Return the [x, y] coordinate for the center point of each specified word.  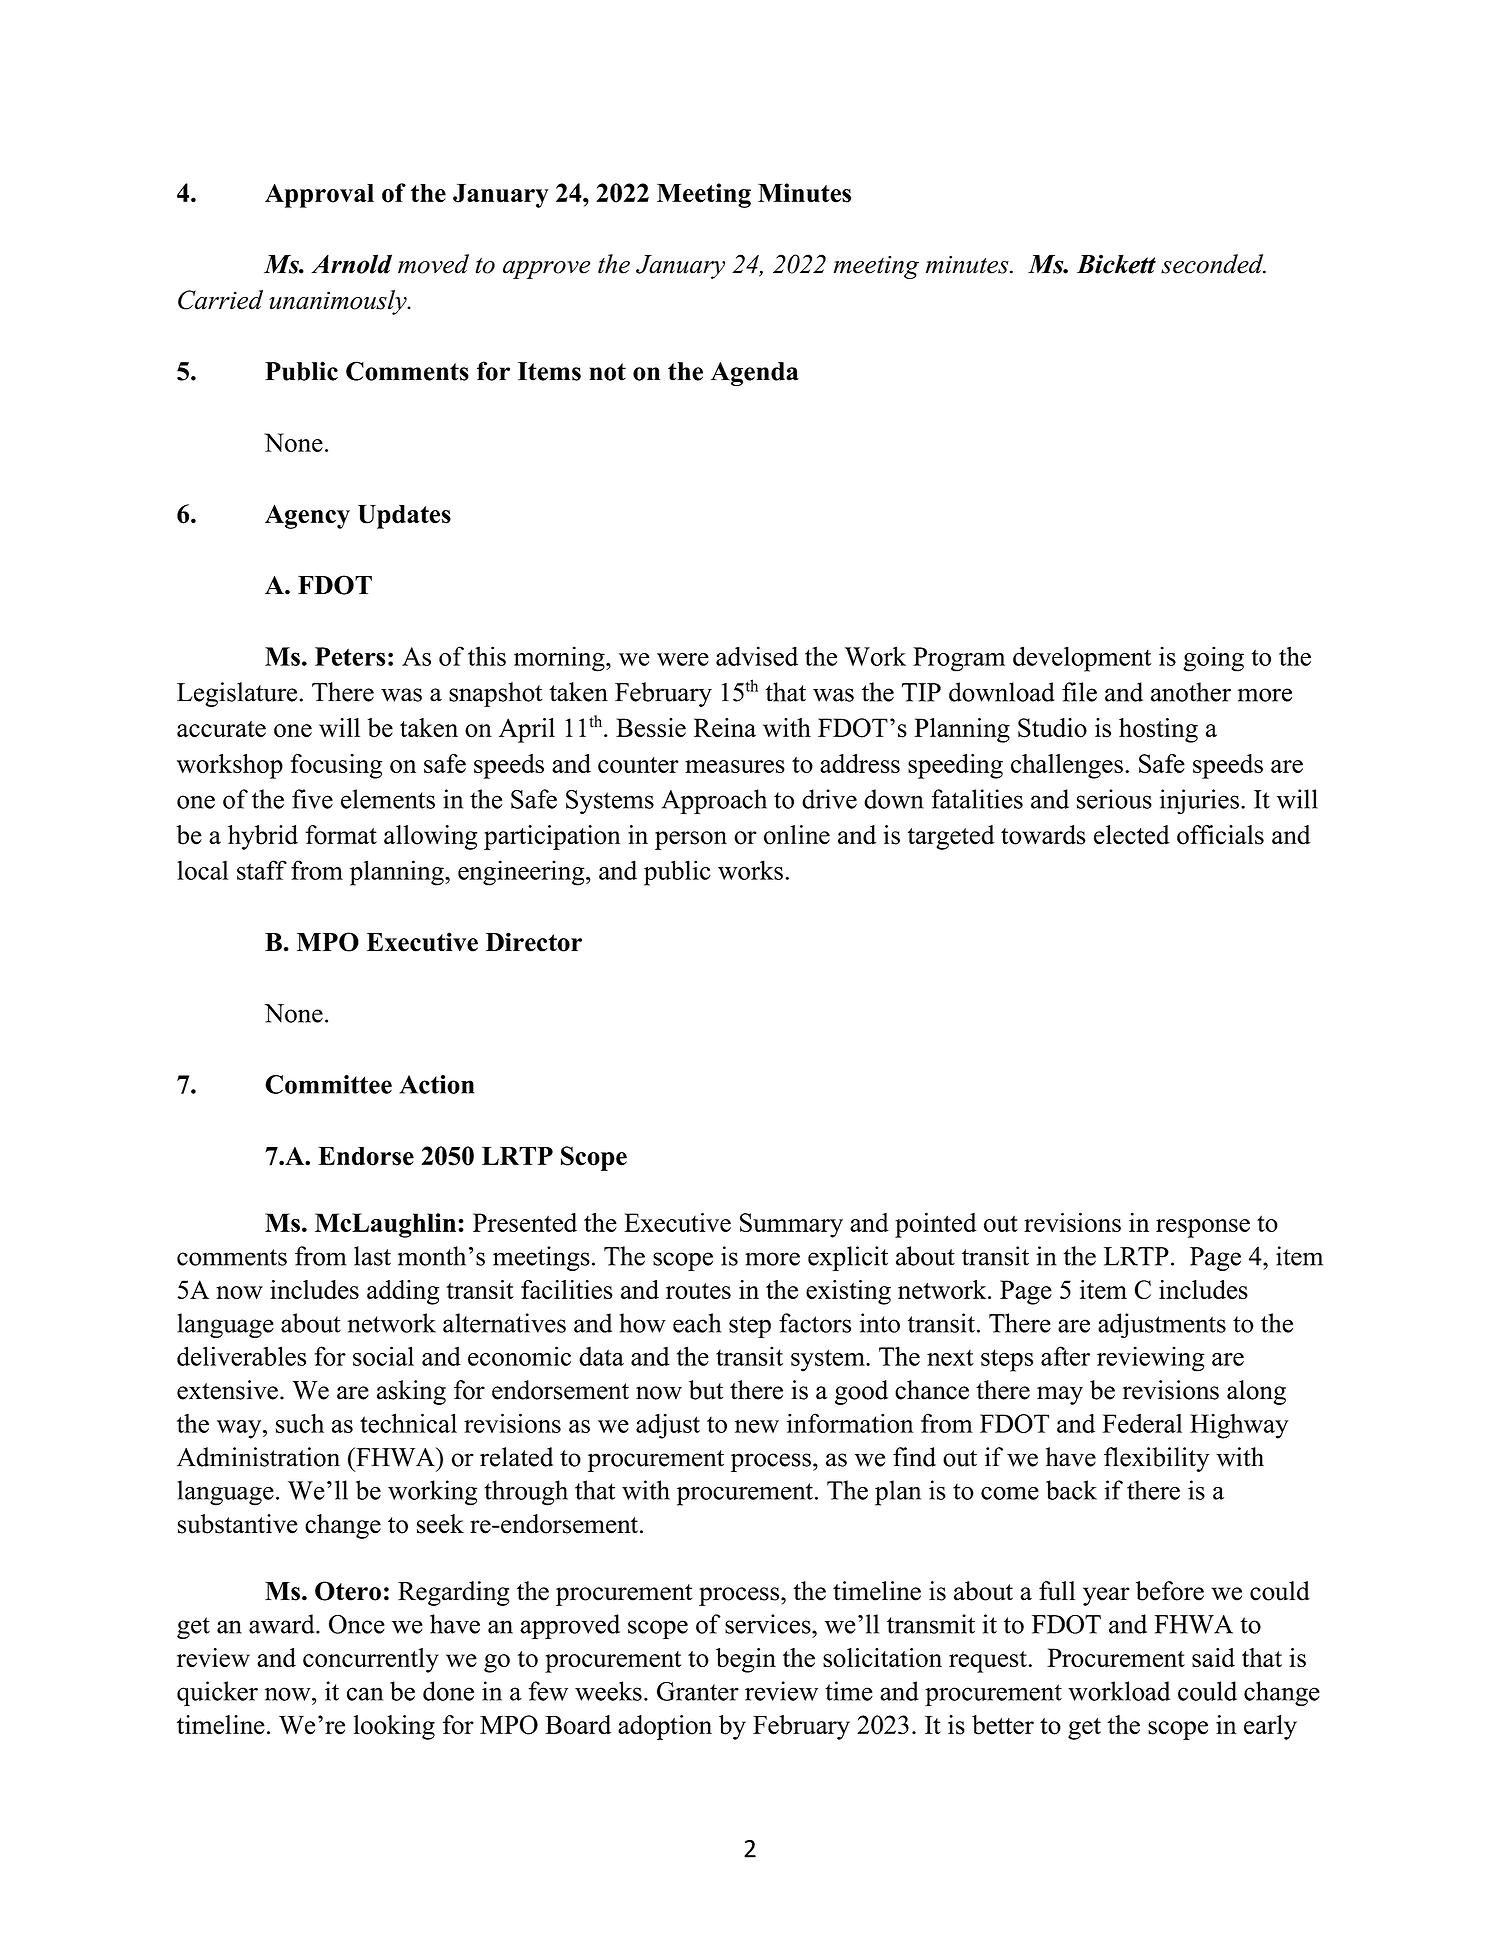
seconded [1213, 264]
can [365, 1694]
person [691, 840]
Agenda [755, 374]
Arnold [351, 264]
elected [1132, 835]
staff [262, 870]
